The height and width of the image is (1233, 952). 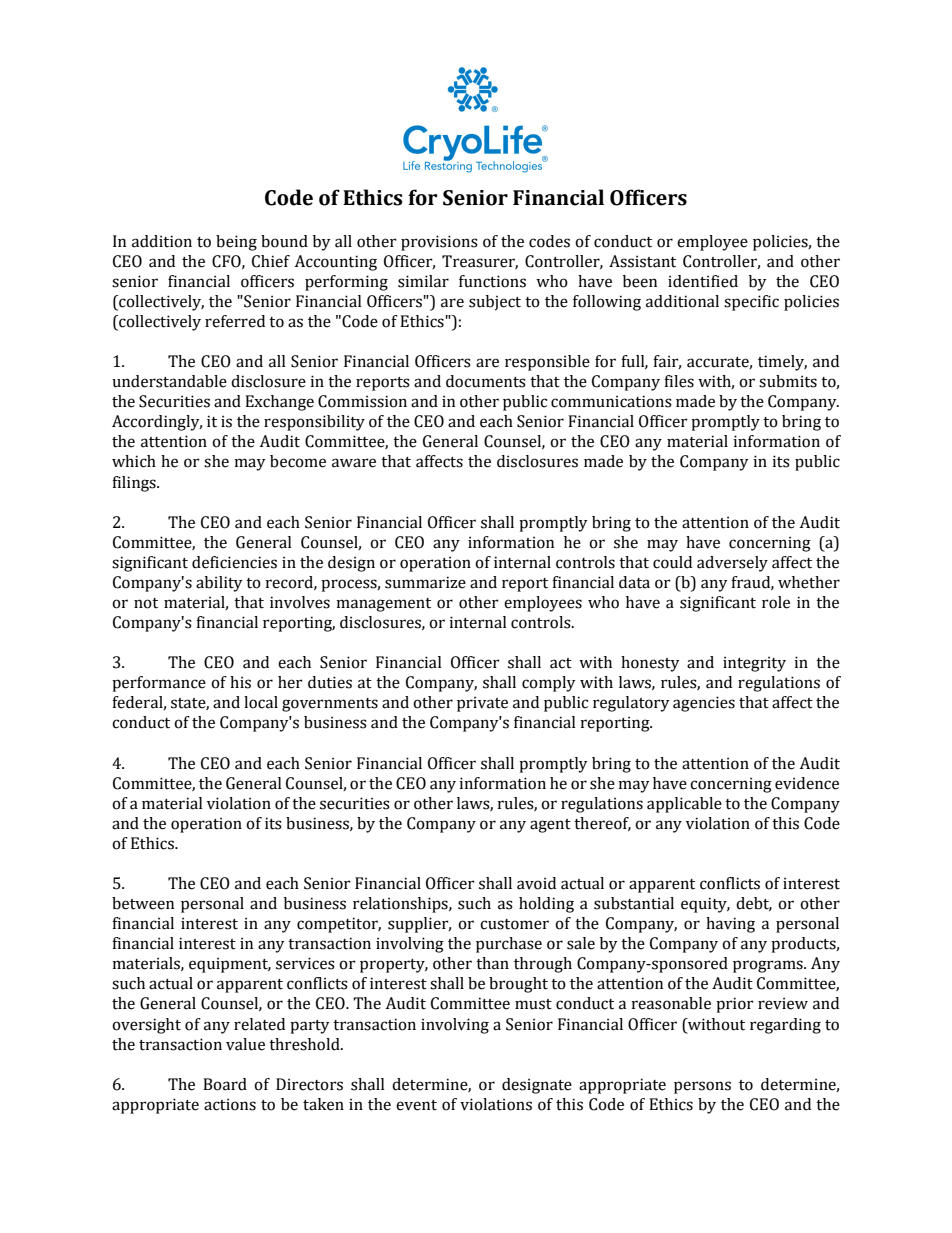 What do you see at coordinates (236, 243) in the image?
I see `being` at bounding box center [236, 243].
